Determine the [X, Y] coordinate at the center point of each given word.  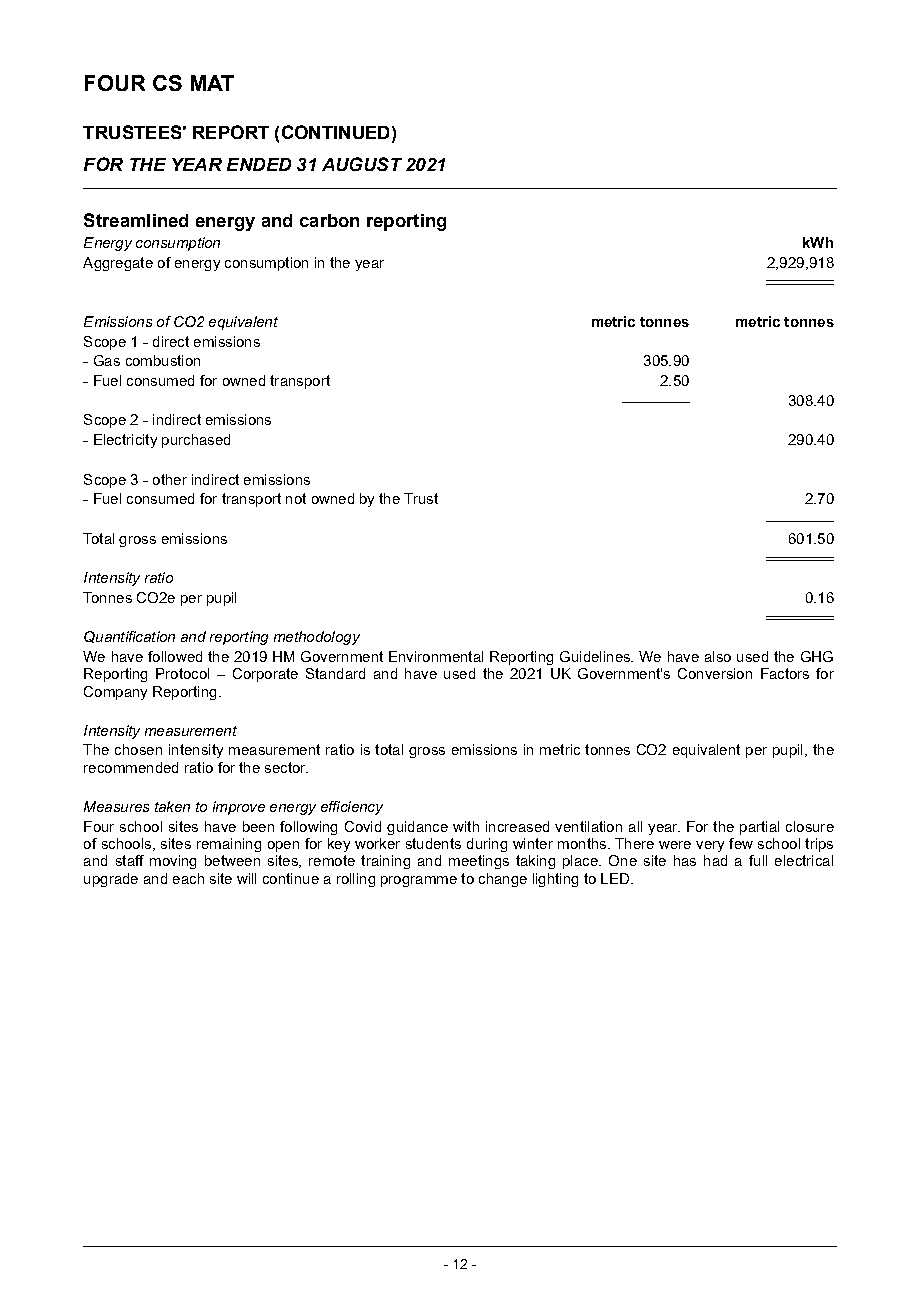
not [296, 498]
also [718, 656]
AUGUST [362, 164]
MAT [212, 83]
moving [173, 862]
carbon [329, 220]
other [170, 479]
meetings [479, 862]
